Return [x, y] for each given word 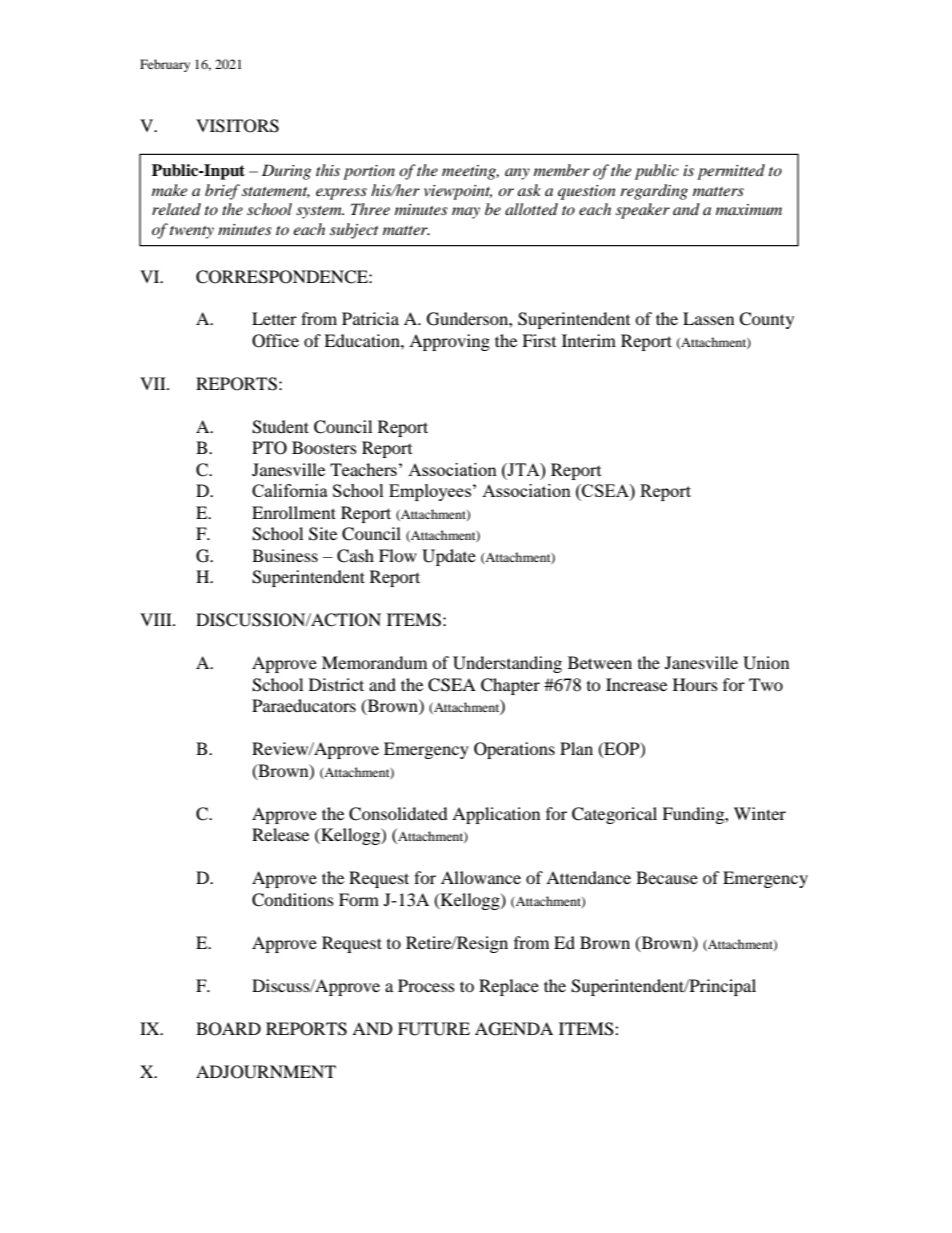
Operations [514, 750]
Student [280, 427]
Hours [695, 684]
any [517, 174]
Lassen [708, 318]
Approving [449, 342]
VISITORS [237, 126]
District [336, 684]
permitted [731, 172]
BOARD [228, 1029]
